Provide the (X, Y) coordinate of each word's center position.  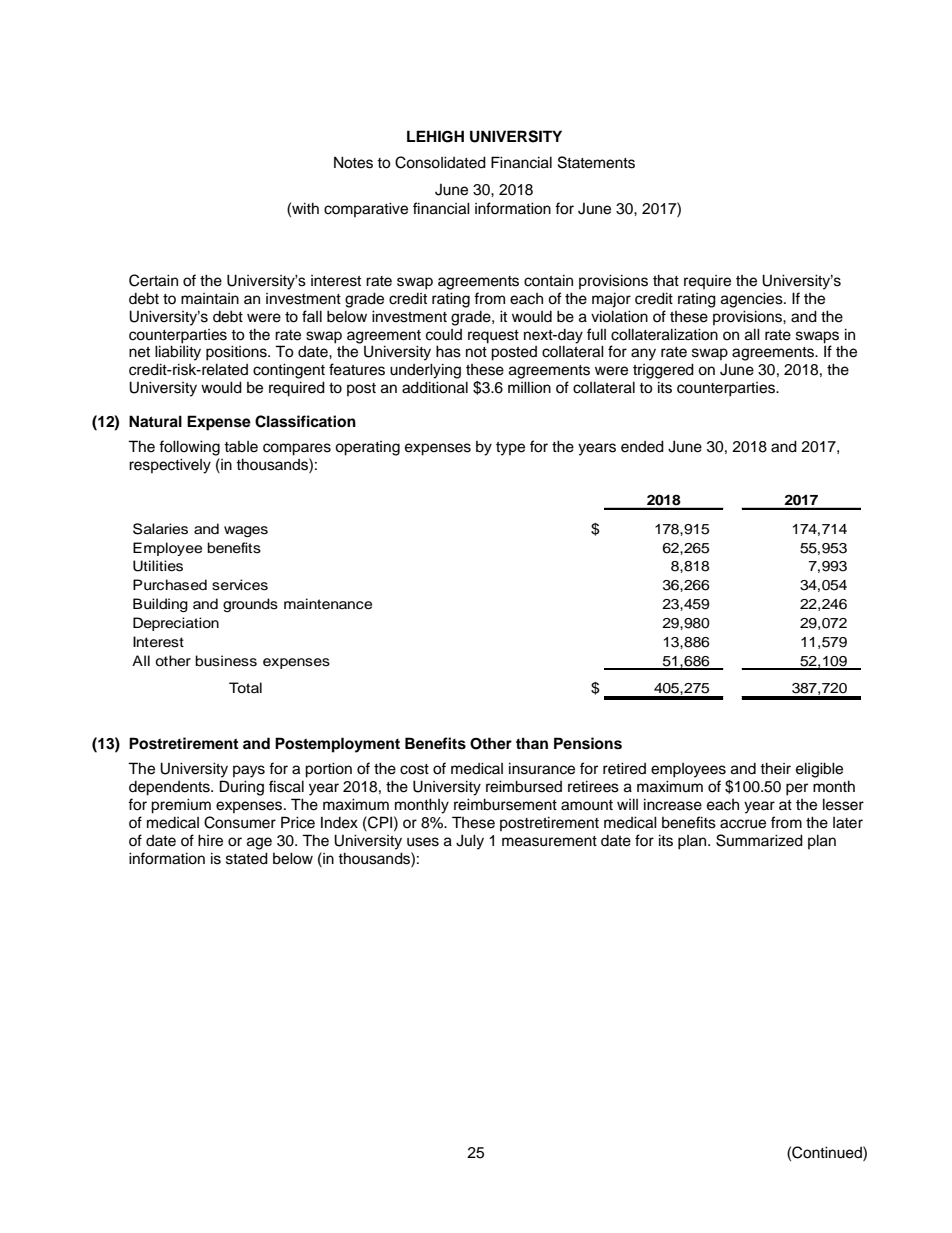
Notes (353, 162)
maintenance (328, 604)
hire (210, 840)
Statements (596, 162)
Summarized (759, 840)
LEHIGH (435, 136)
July (470, 842)
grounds (250, 605)
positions (237, 353)
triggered (663, 371)
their (775, 768)
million (529, 387)
